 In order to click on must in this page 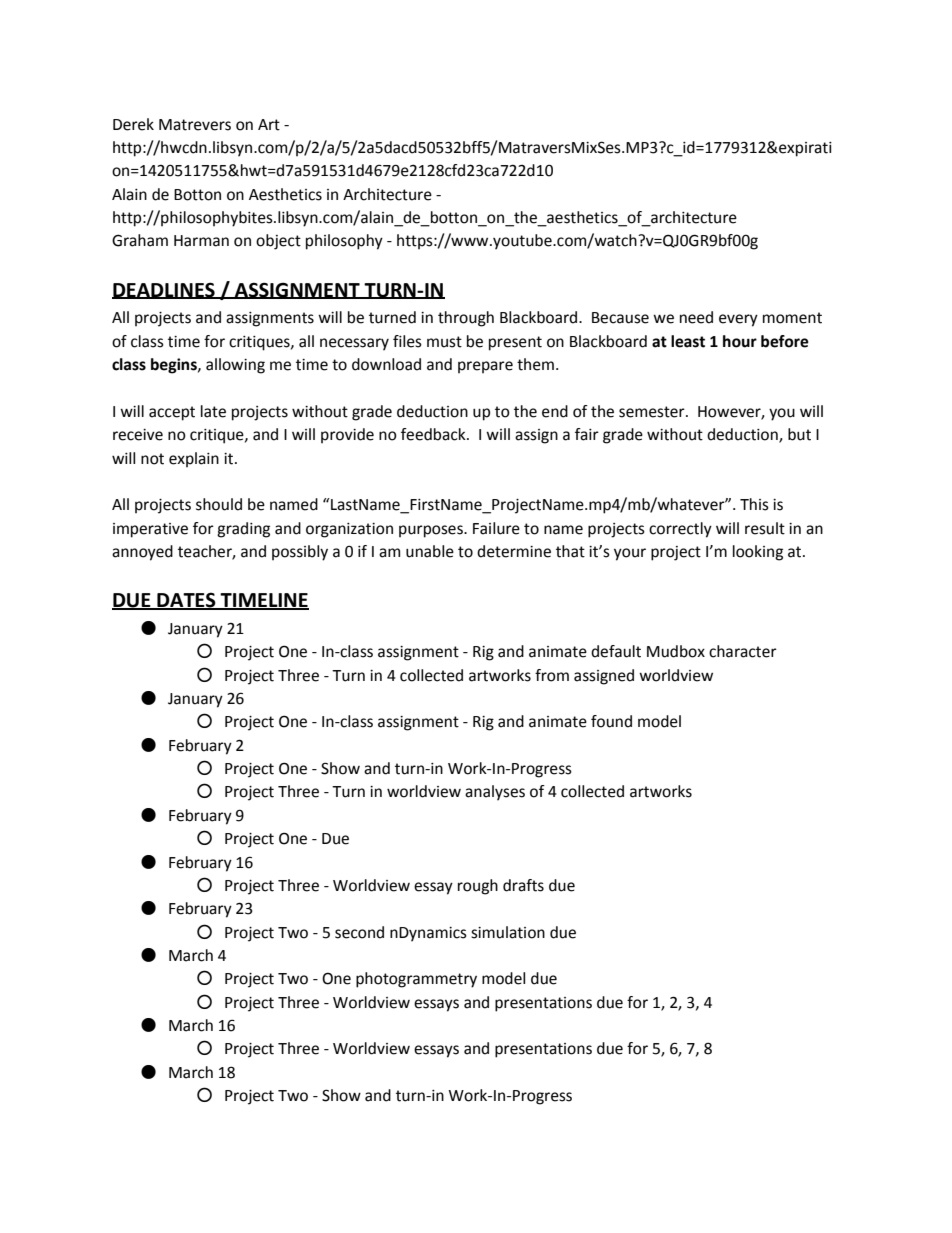, I will do `click(444, 342)`.
